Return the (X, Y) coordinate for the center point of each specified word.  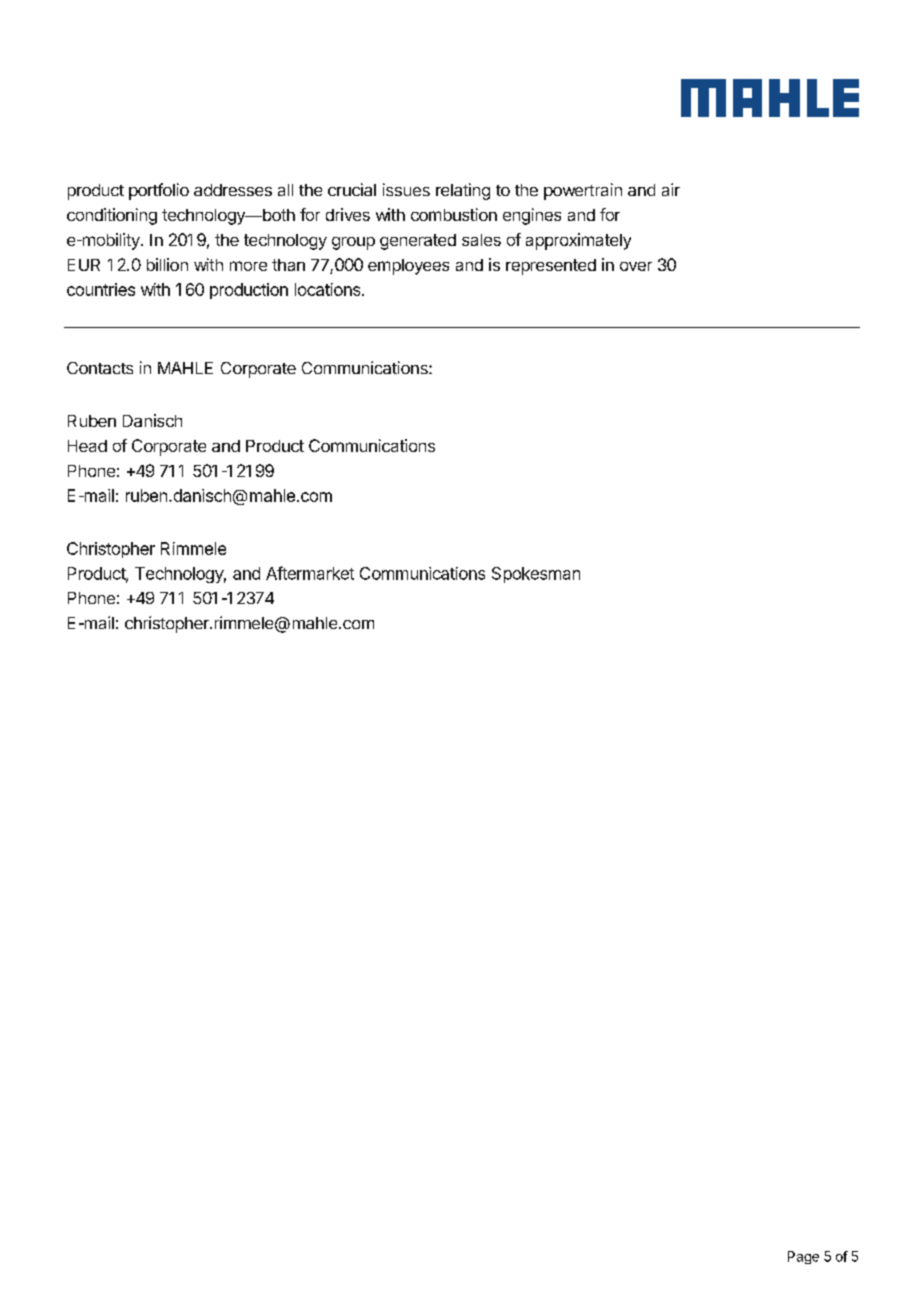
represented (551, 267)
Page (803, 1257)
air (671, 189)
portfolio (159, 191)
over (636, 266)
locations (329, 289)
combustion (454, 214)
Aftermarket (310, 573)
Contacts (100, 368)
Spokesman (536, 575)
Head (87, 446)
